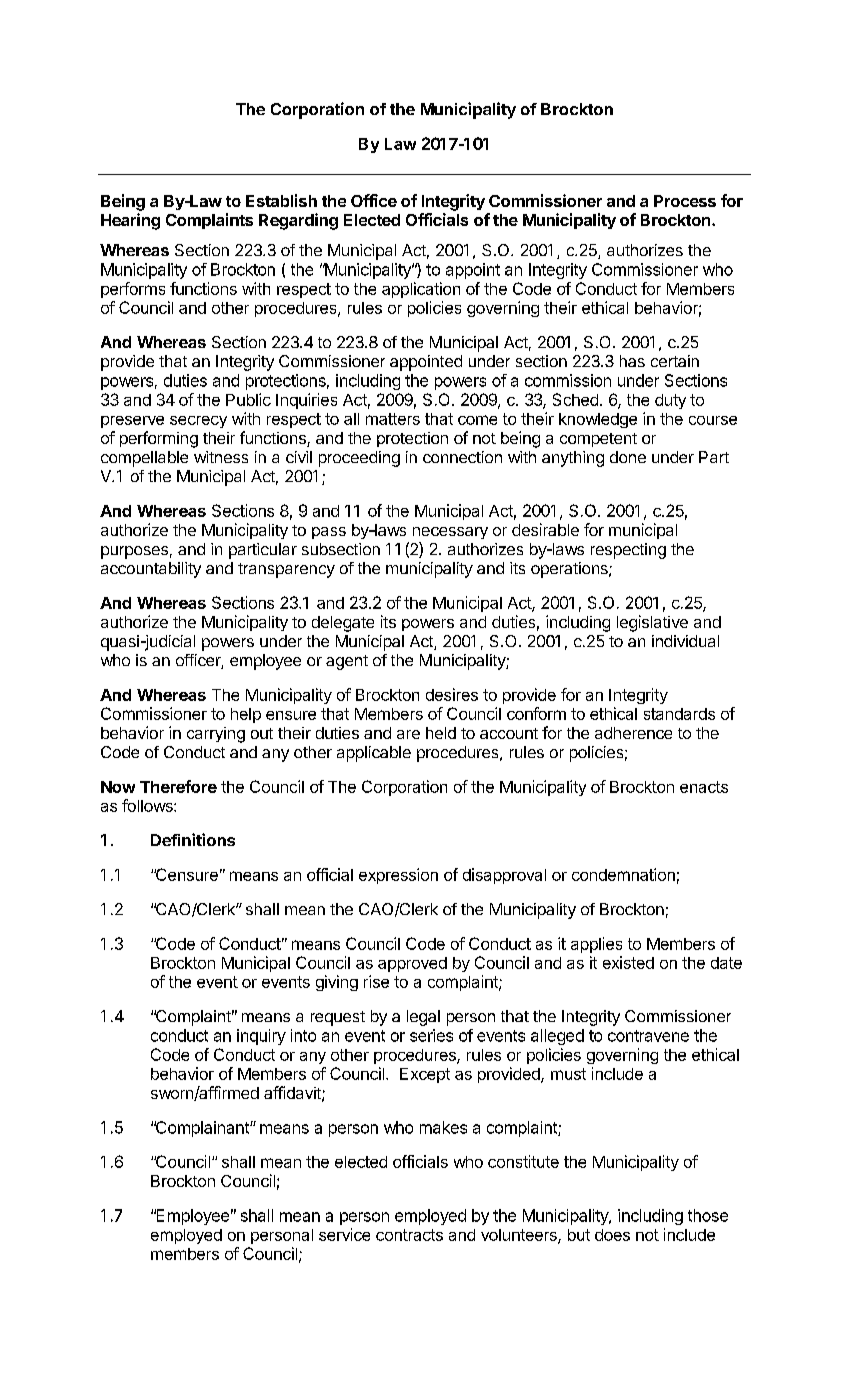 The height and width of the document is (1400, 849). Describe the element at coordinates (679, 714) in the document. I see `standards` at that location.
